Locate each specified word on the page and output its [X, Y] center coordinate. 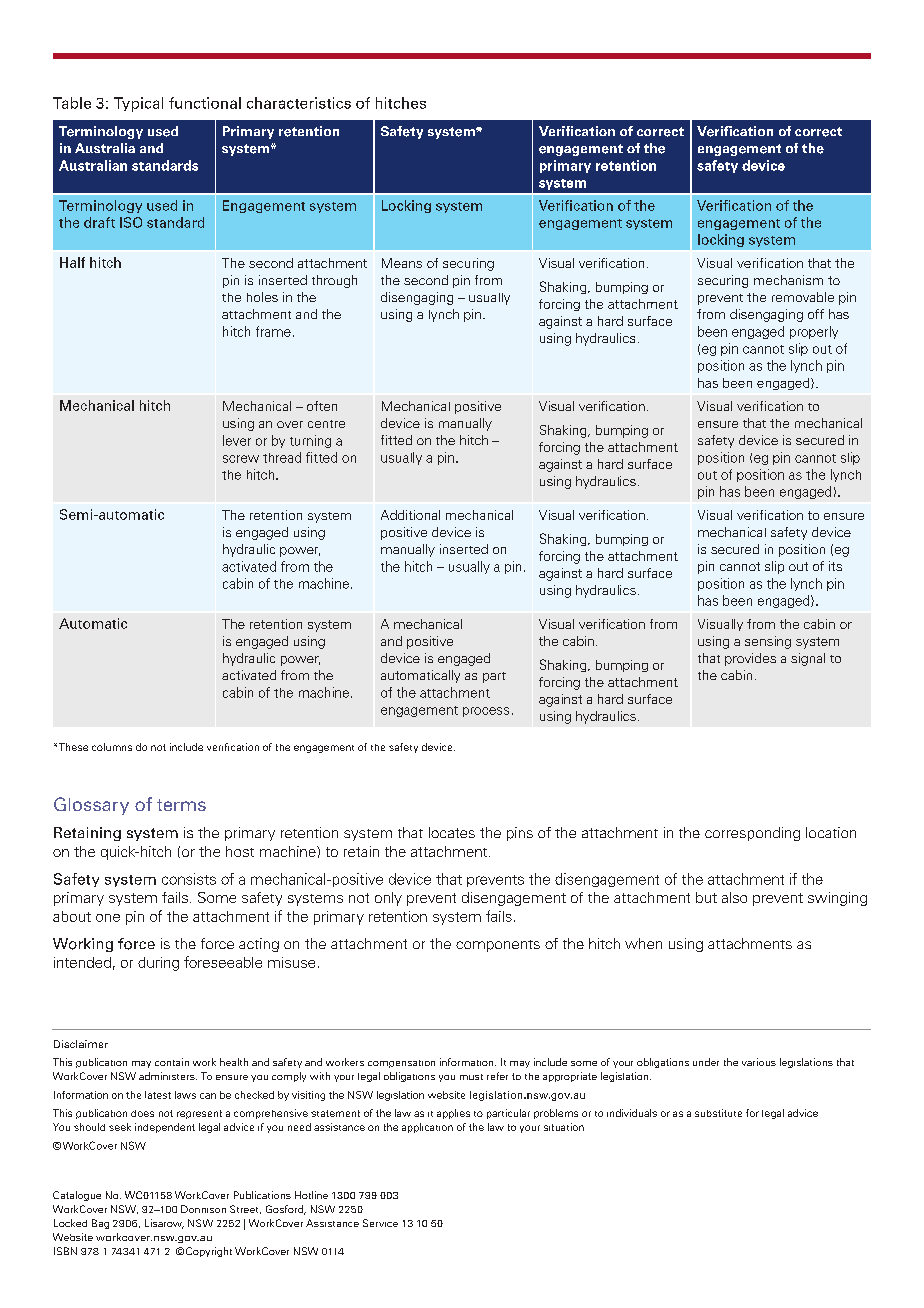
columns [112, 747]
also [734, 897]
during [158, 964]
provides [750, 659]
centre [326, 424]
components [498, 946]
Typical [138, 104]
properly [814, 332]
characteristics [299, 103]
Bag [100, 1224]
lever [237, 440]
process [486, 712]
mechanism [788, 280]
